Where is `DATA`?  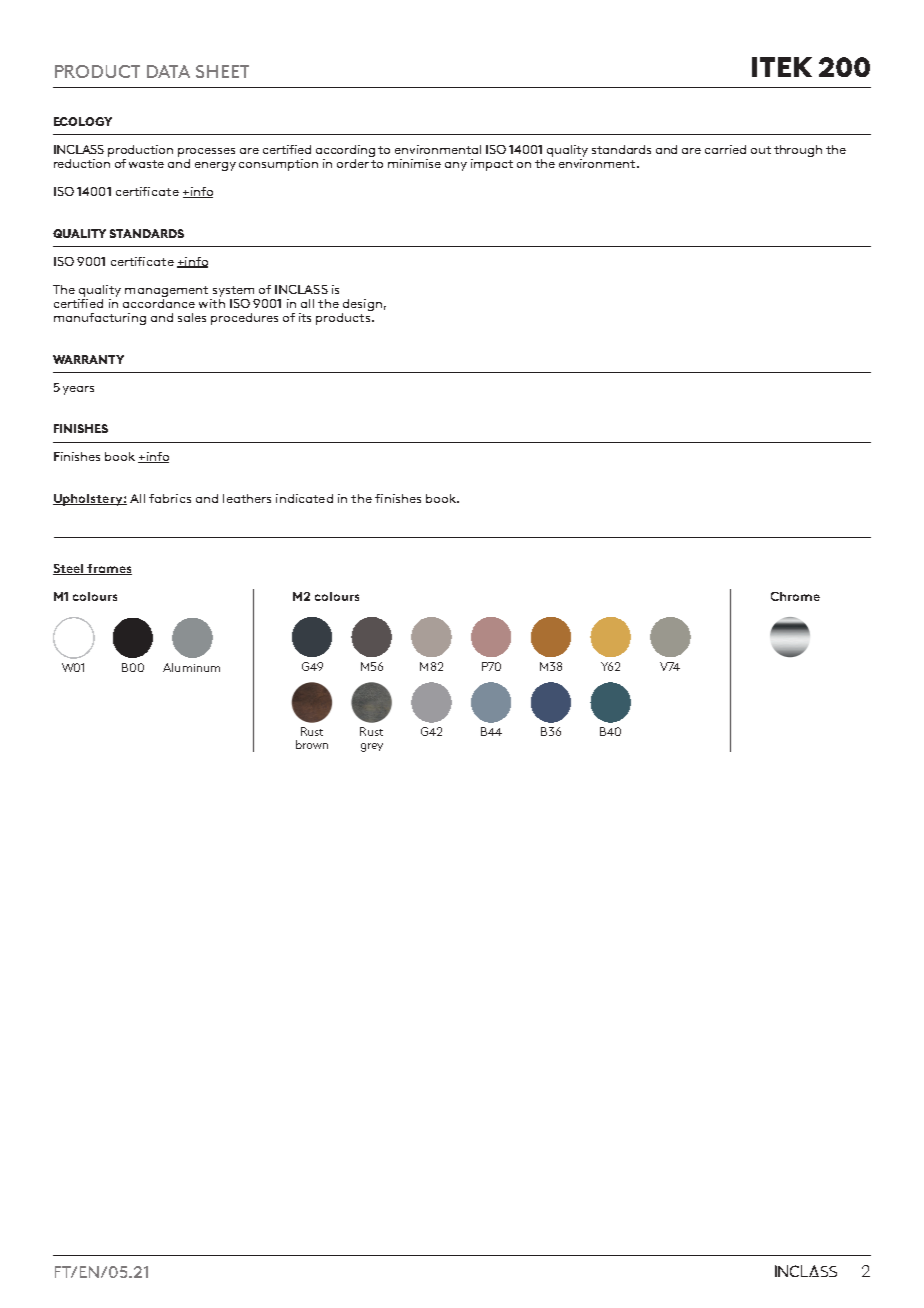
DATA is located at coordinates (168, 71).
